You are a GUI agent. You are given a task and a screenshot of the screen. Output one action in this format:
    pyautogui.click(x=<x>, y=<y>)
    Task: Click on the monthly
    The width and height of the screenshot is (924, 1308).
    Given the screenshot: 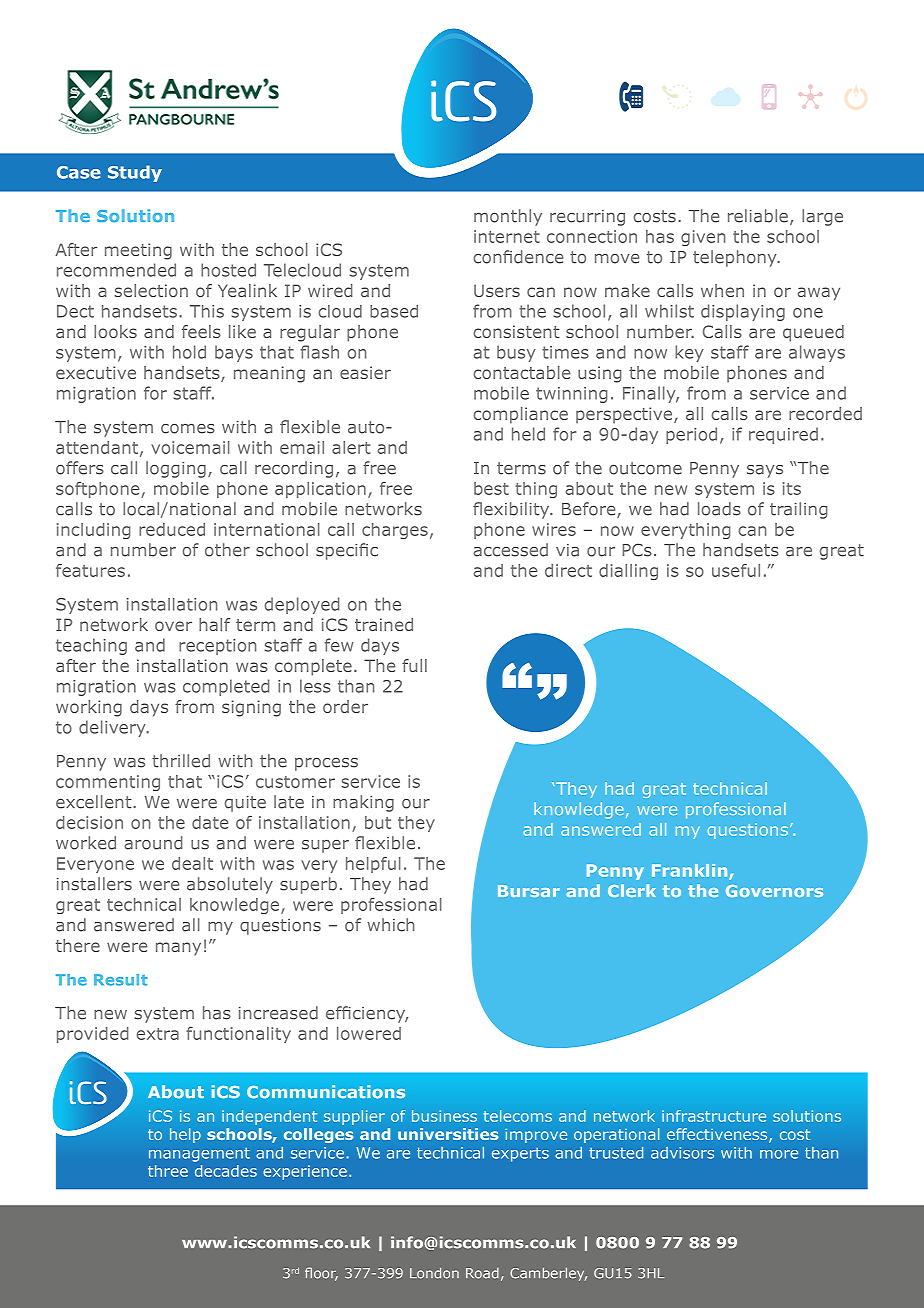 What is the action you would take?
    pyautogui.click(x=508, y=217)
